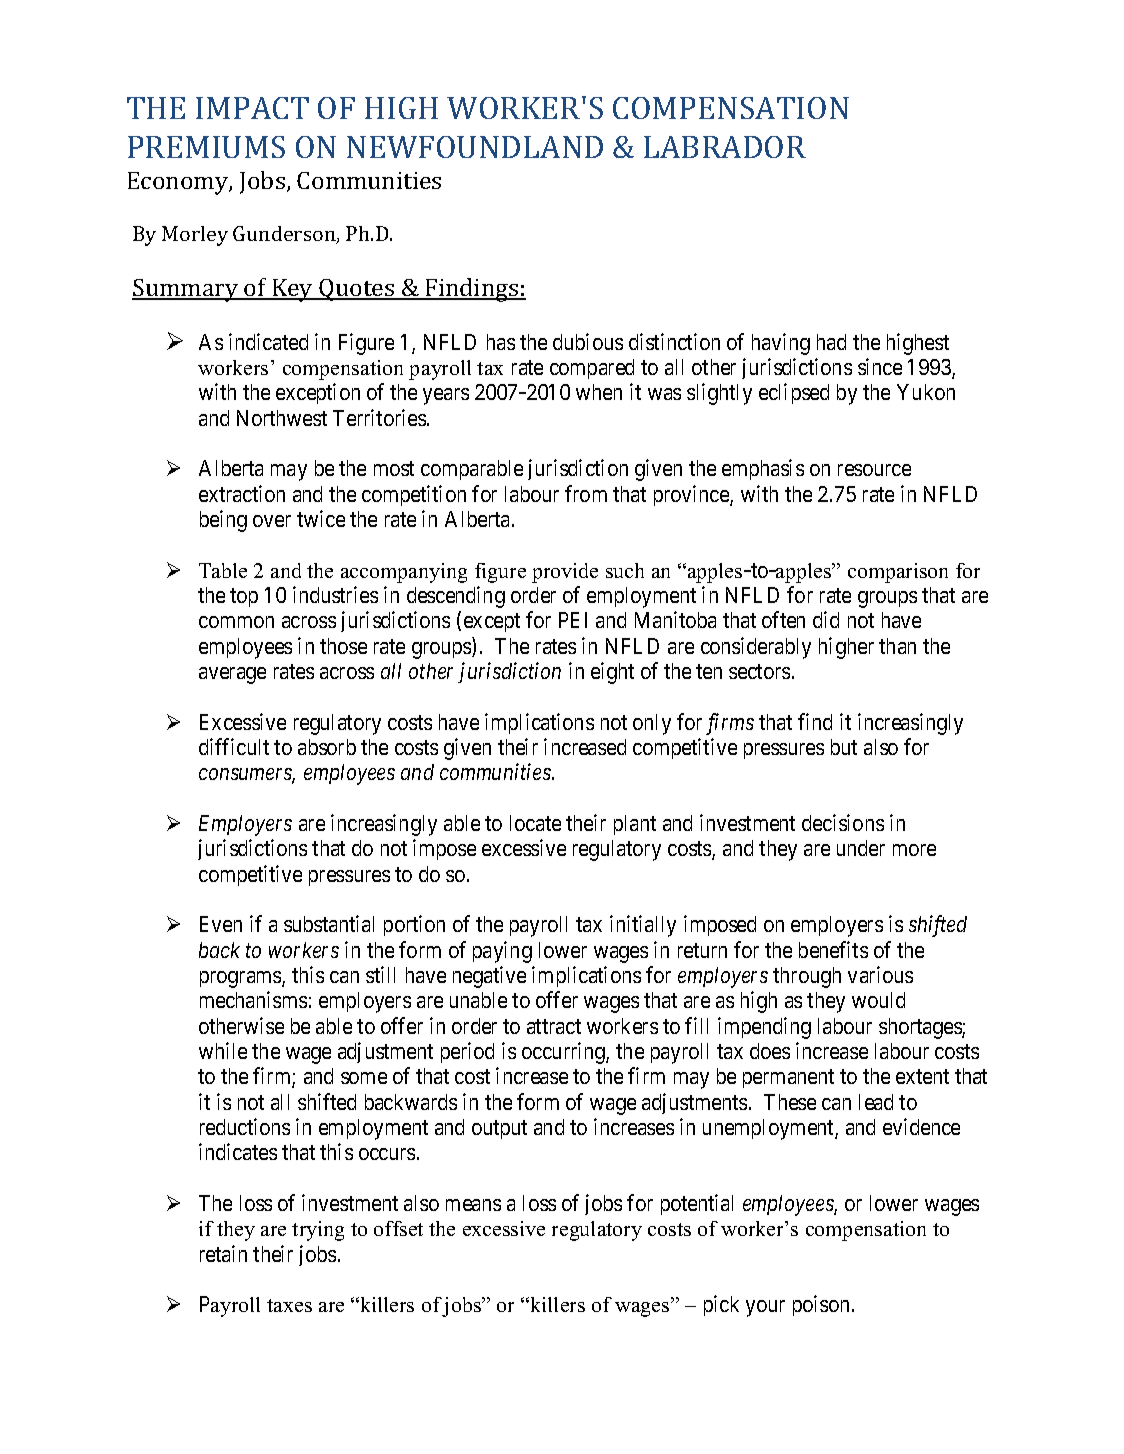  I want to click on provide, so click(565, 573).
